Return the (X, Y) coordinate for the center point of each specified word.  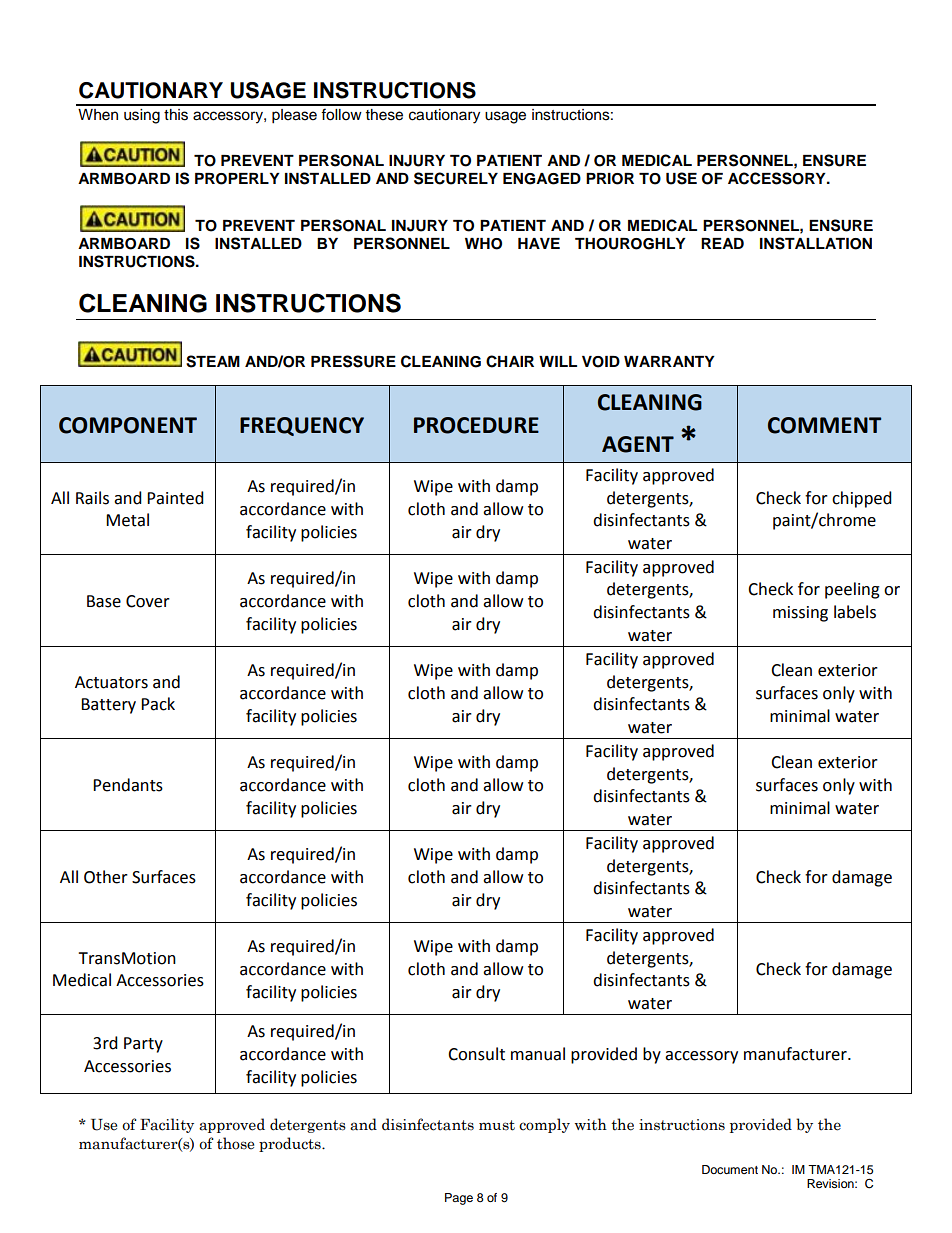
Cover (148, 601)
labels (855, 612)
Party (143, 1045)
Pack (158, 704)
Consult (476, 1054)
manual (538, 1054)
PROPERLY (237, 179)
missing (800, 614)
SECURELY (456, 178)
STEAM (213, 361)
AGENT (638, 444)
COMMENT (824, 425)
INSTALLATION (816, 243)
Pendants (128, 785)
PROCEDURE (476, 425)
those (235, 1143)
